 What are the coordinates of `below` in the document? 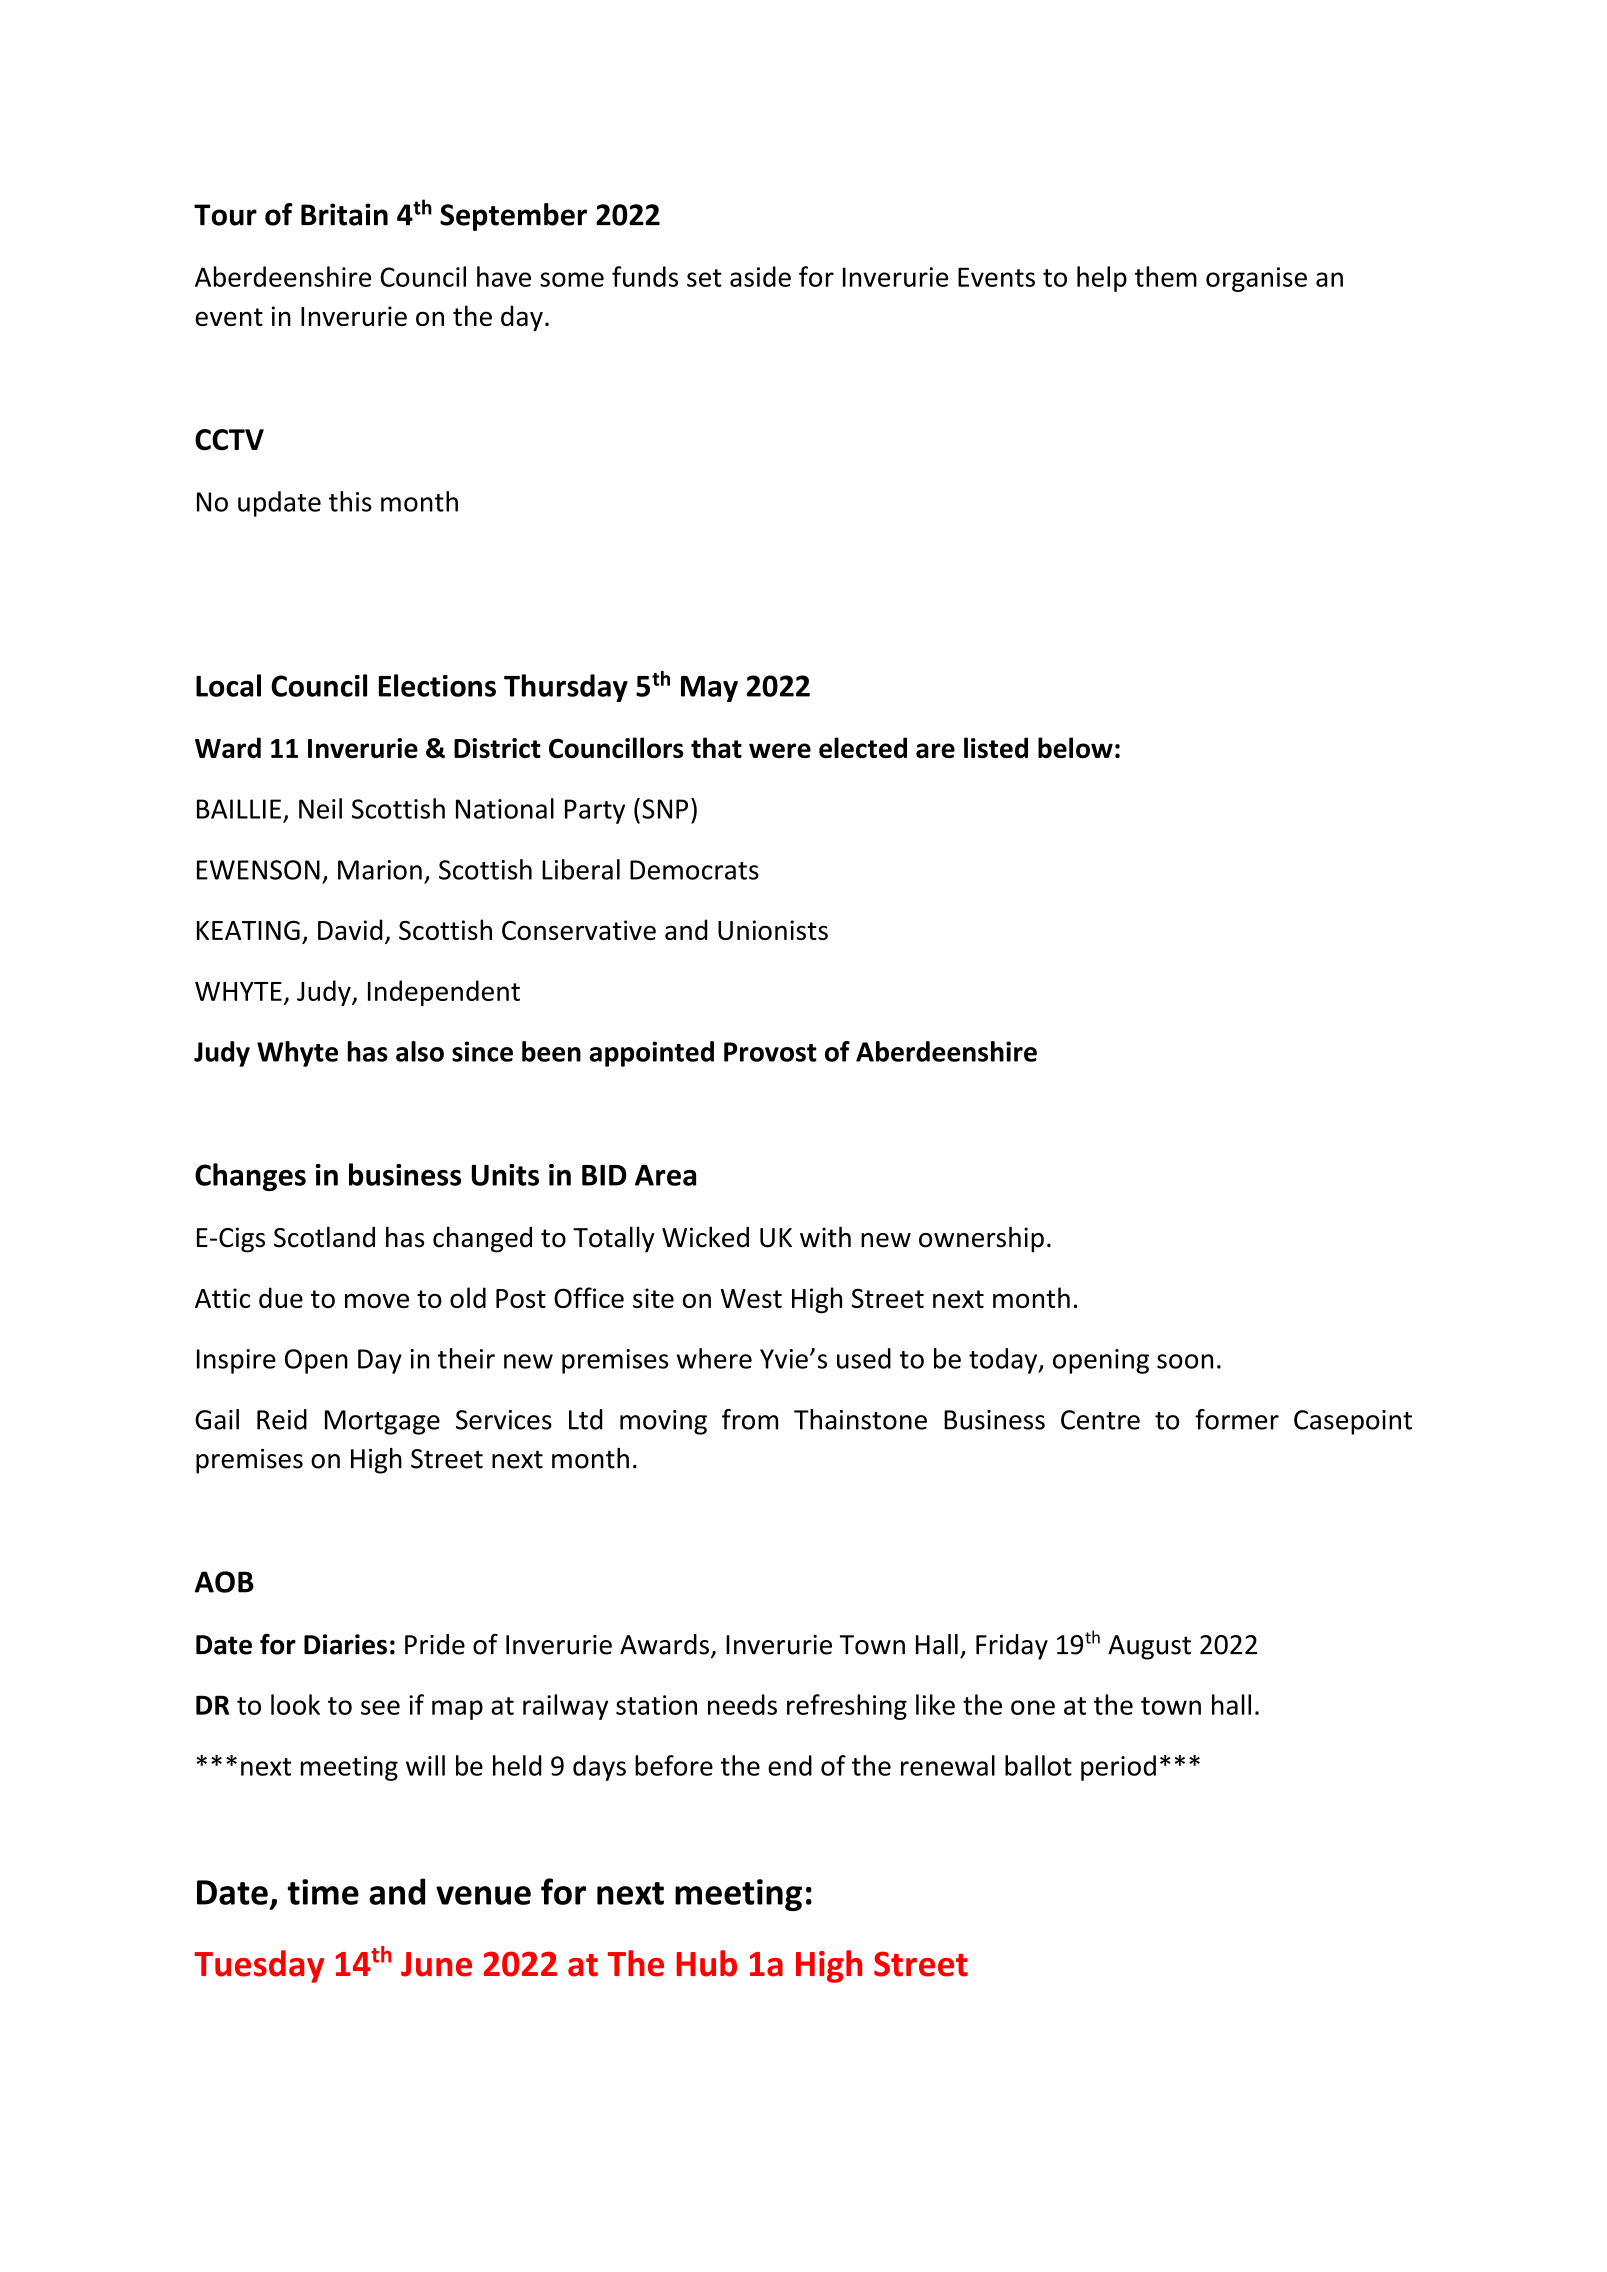 It's located at (1075, 748).
